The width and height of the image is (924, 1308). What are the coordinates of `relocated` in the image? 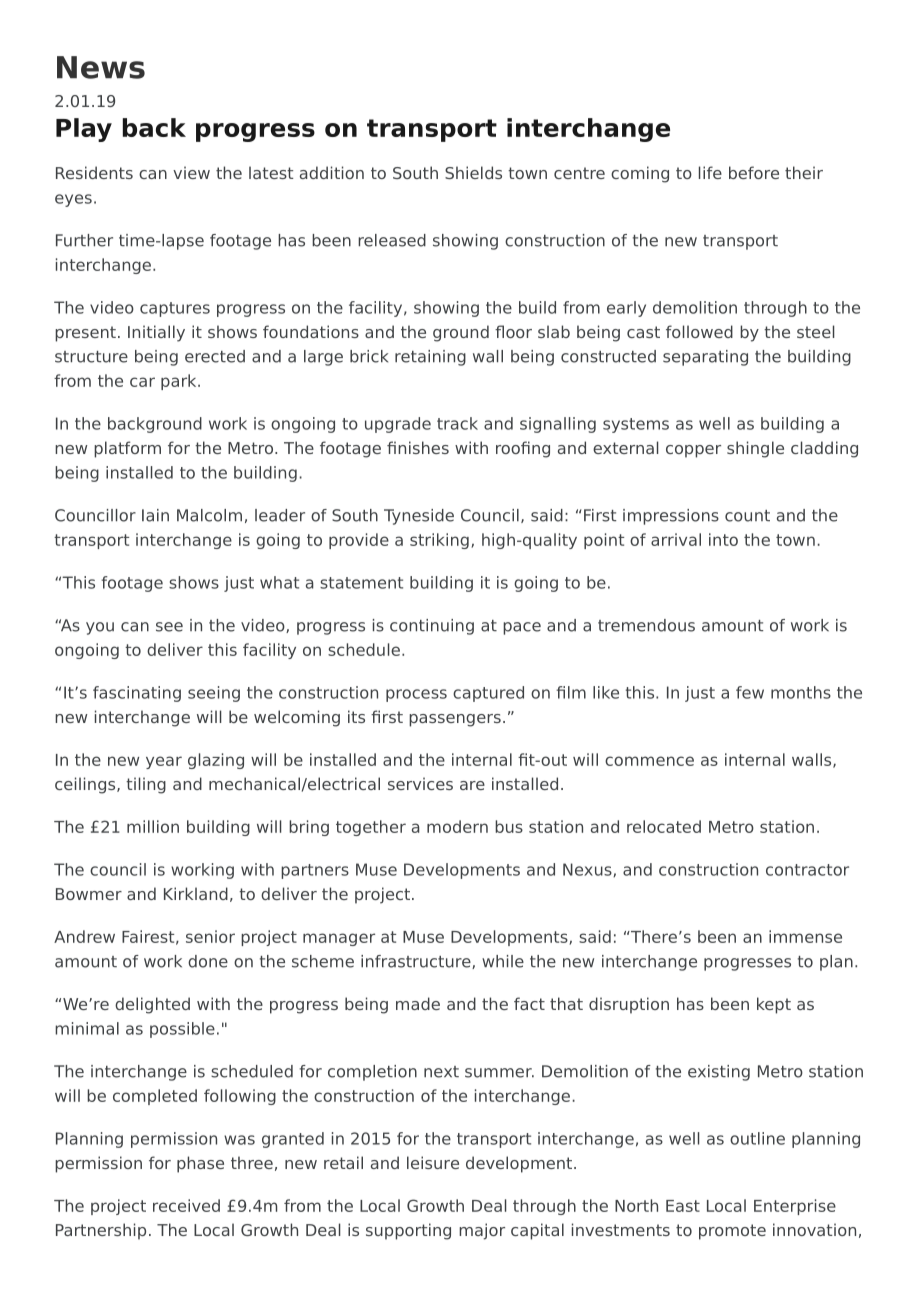 It's located at (664, 826).
